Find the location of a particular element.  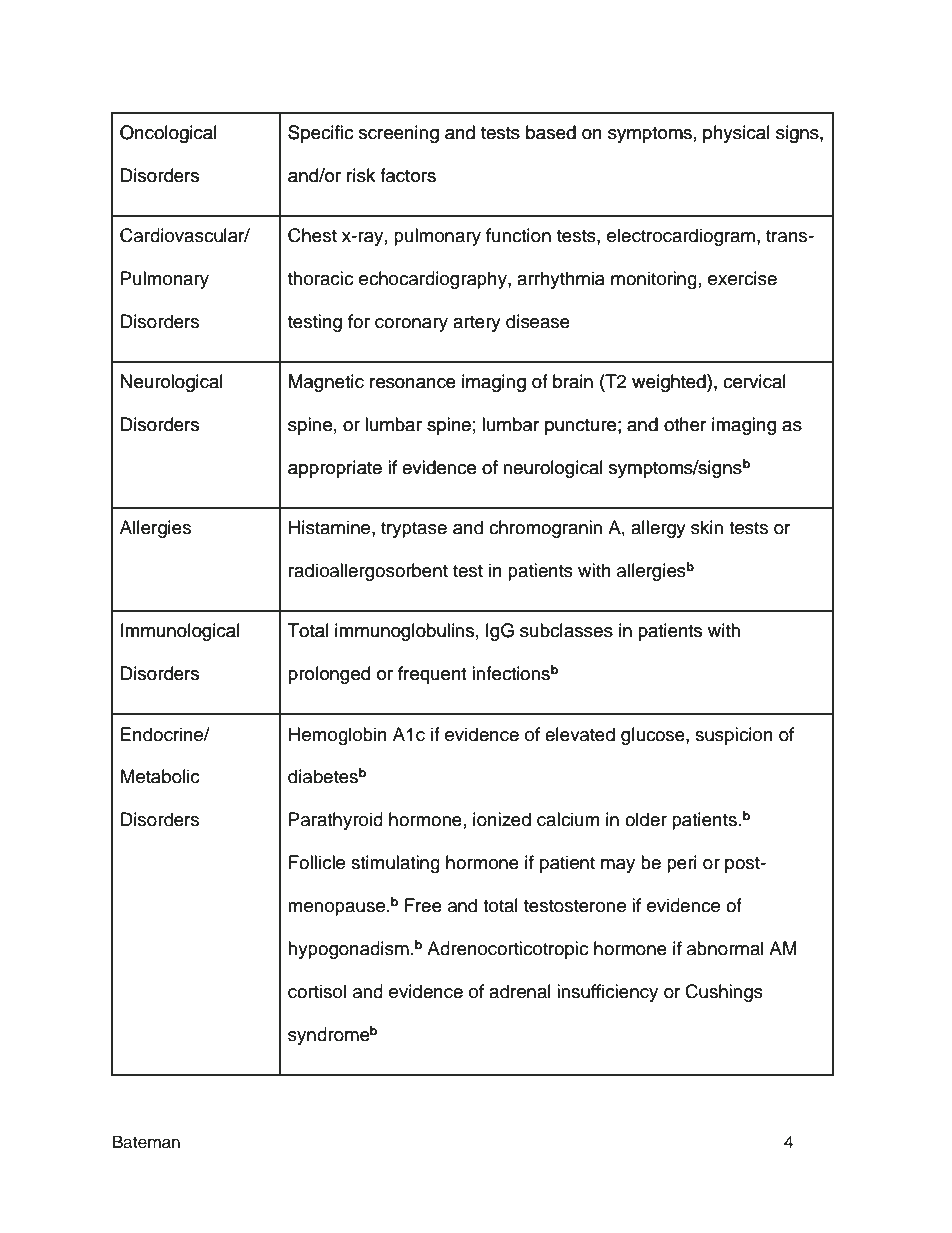

subclasses is located at coordinates (566, 630).
